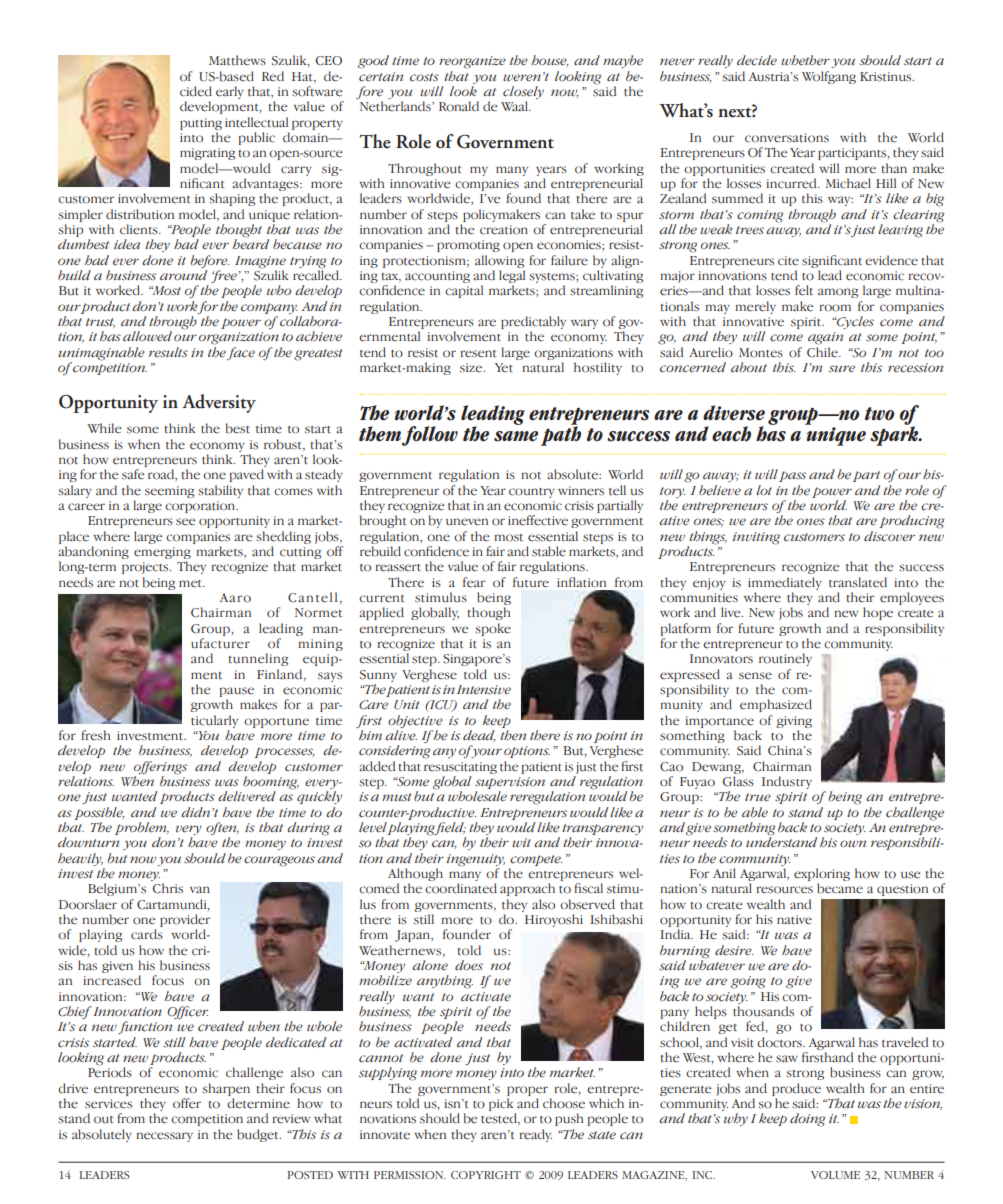  What do you see at coordinates (829, 77) in the page?
I see `Wolfgang` at bounding box center [829, 77].
